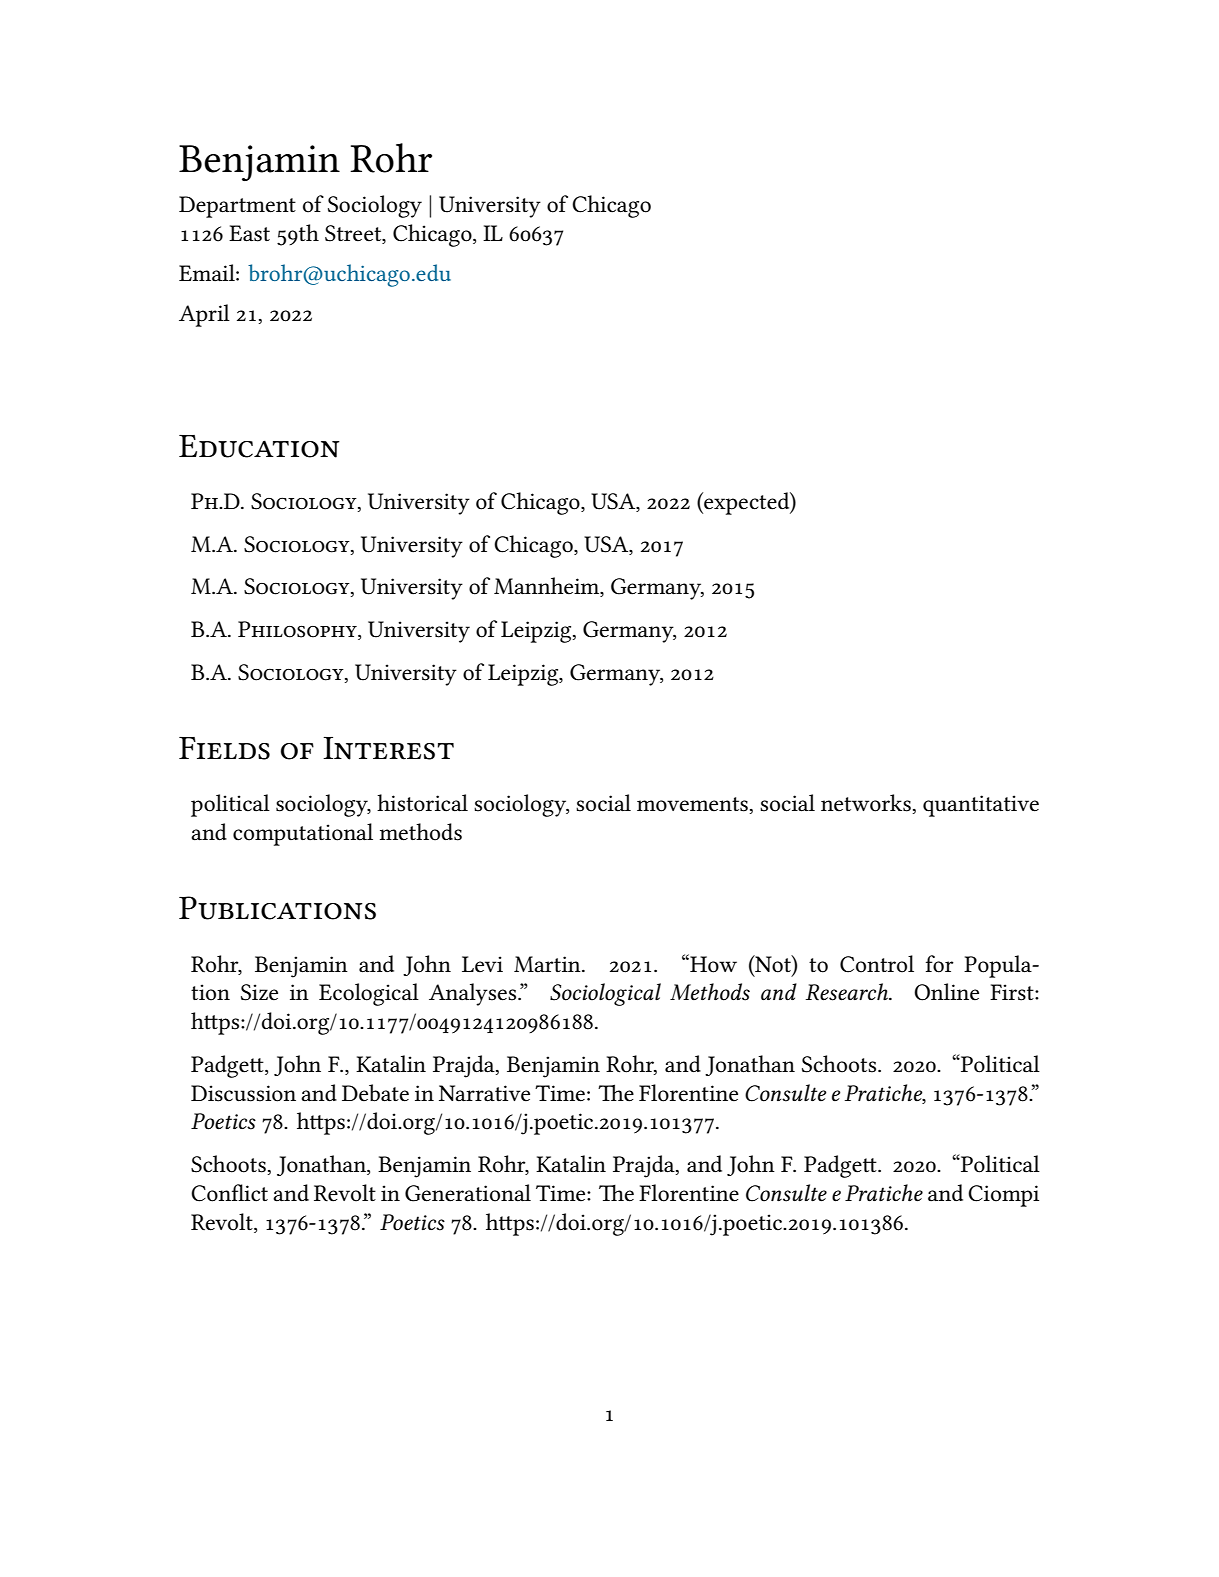 This document has width=1219, height=1577. What do you see at coordinates (229, 1193) in the document?
I see `Conflict` at bounding box center [229, 1193].
